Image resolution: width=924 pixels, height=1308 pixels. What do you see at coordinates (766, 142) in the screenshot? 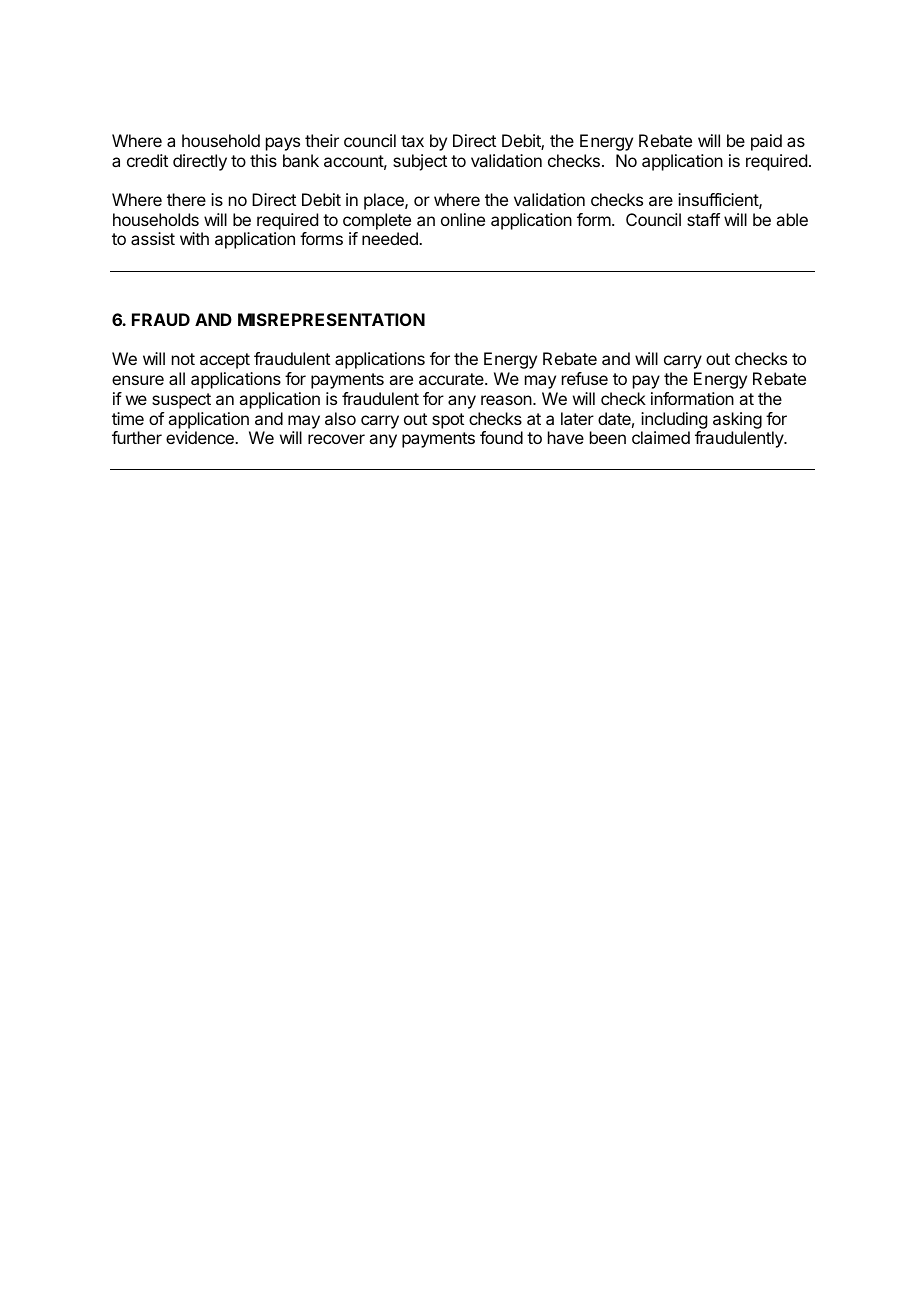
I see `paid` at bounding box center [766, 142].
